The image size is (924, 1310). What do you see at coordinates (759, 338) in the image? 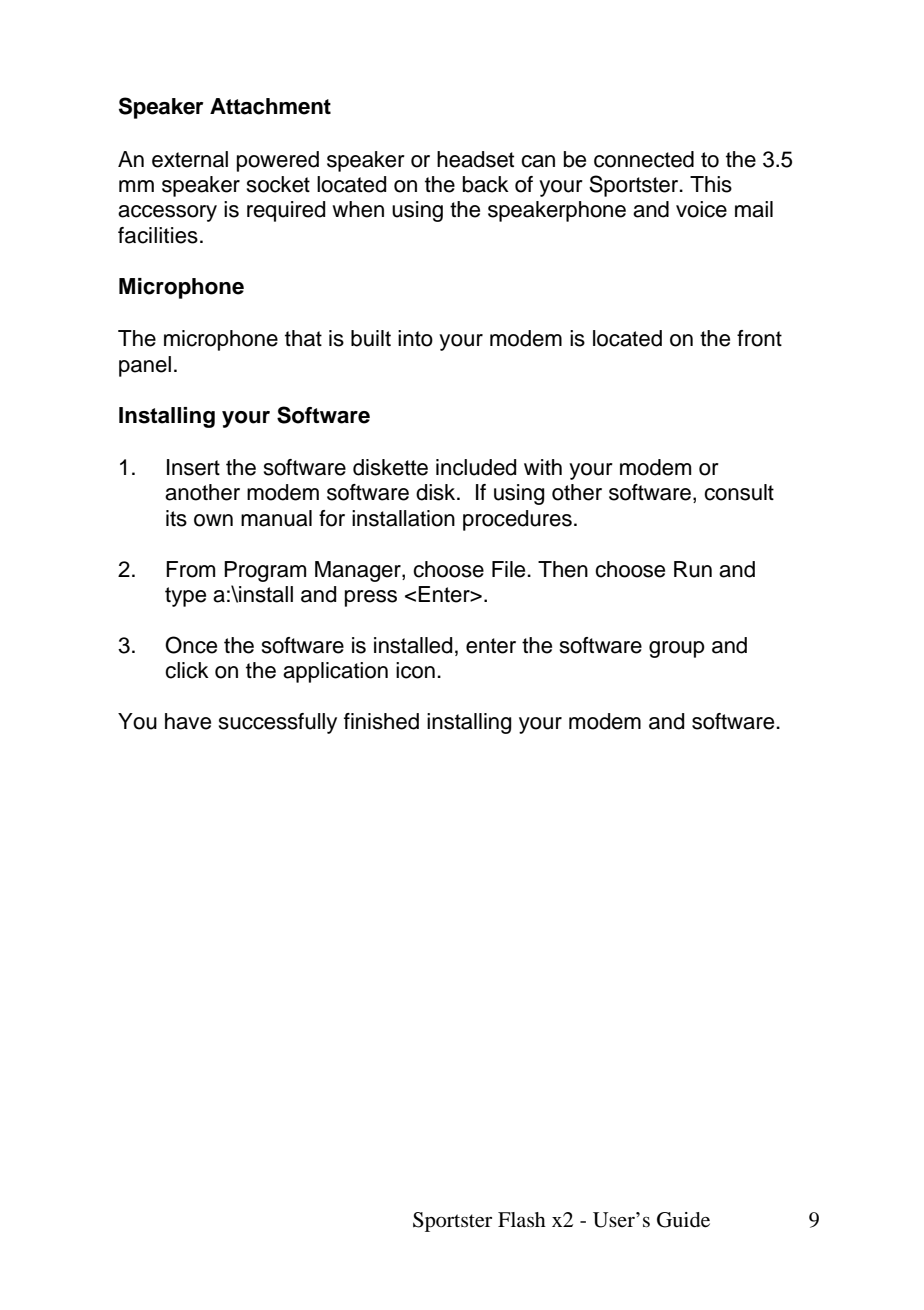
I see `front` at bounding box center [759, 338].
